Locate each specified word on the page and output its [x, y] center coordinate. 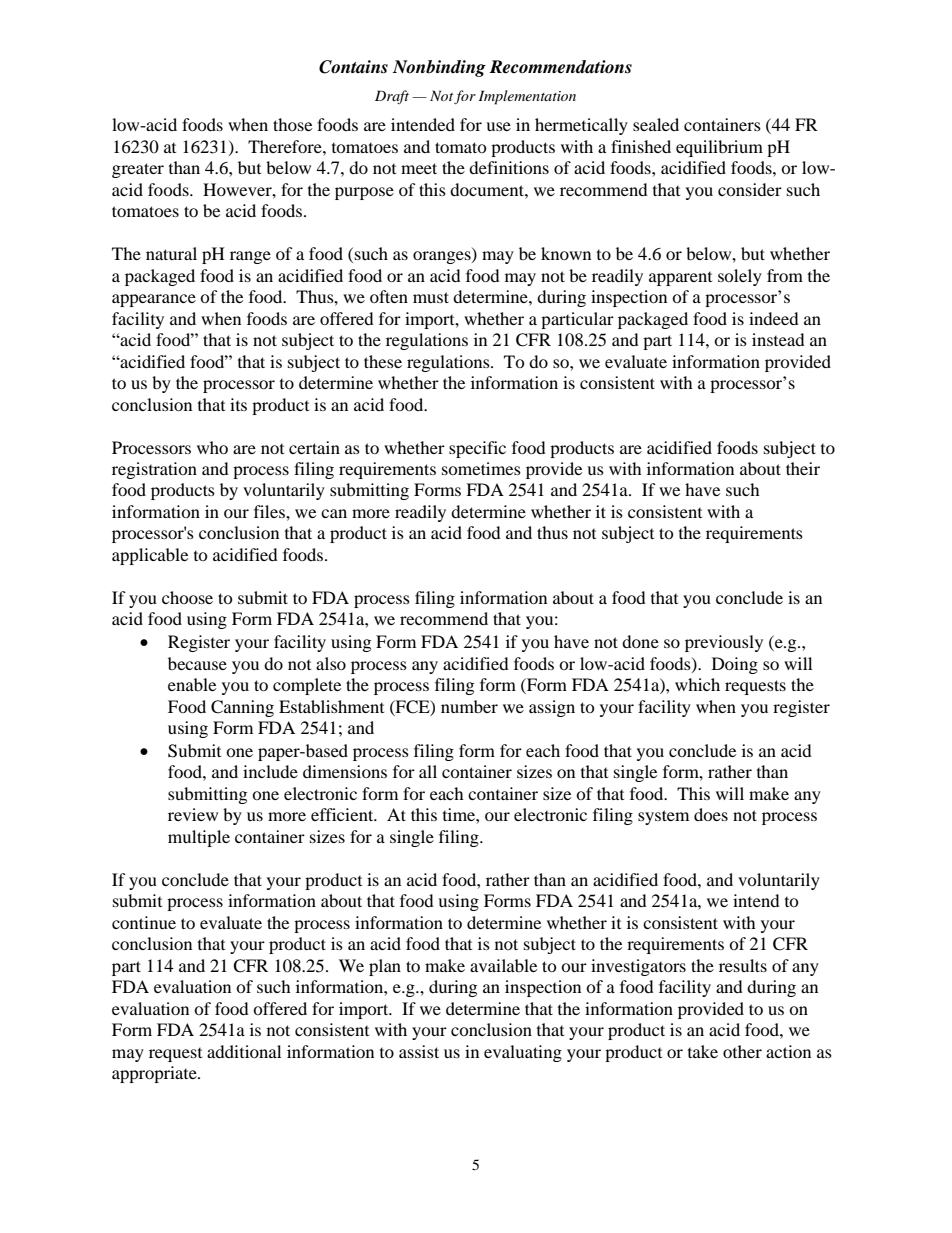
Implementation [527, 97]
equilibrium [719, 148]
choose [187, 597]
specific [477, 449]
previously [724, 643]
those [292, 124]
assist [419, 1051]
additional [244, 1051]
